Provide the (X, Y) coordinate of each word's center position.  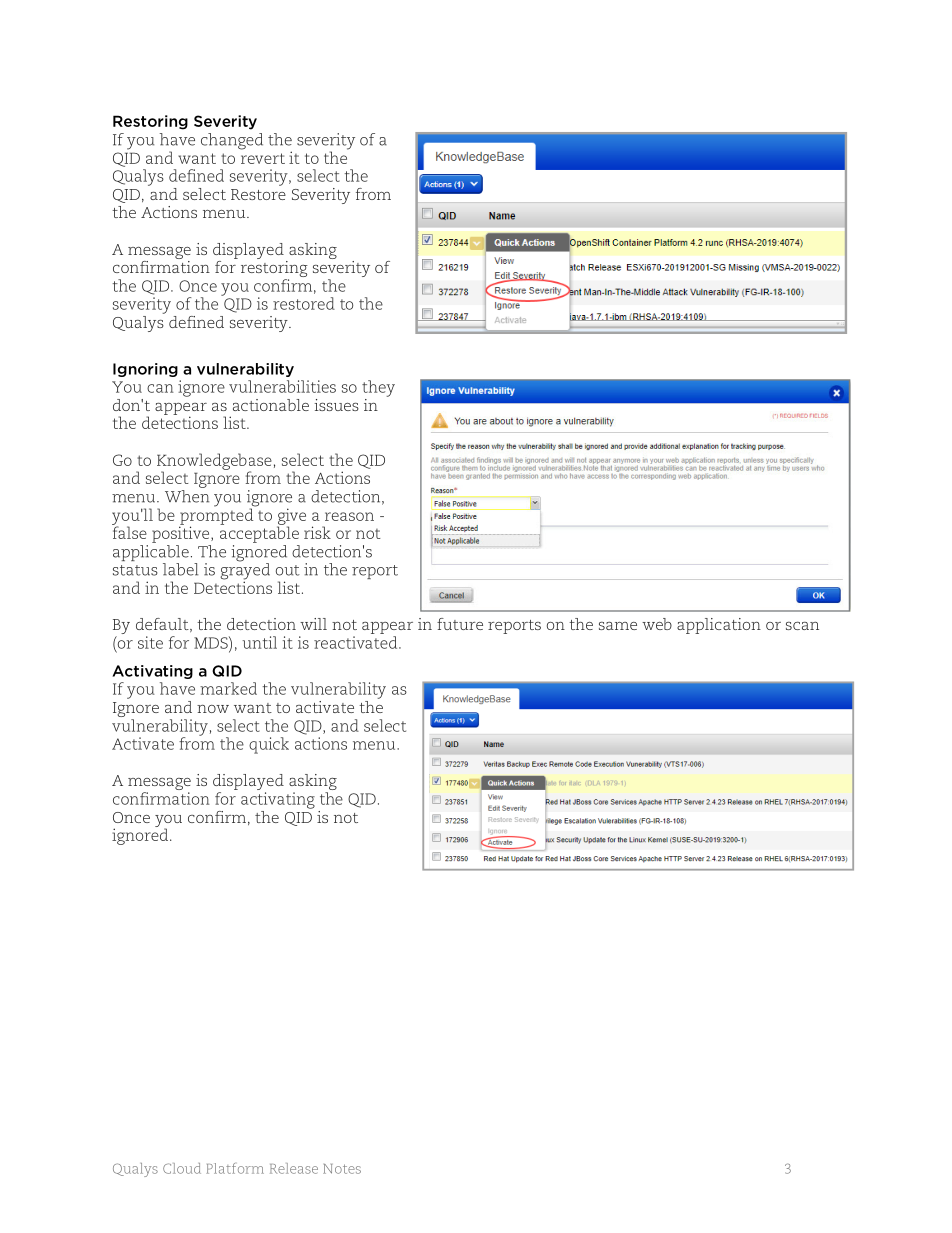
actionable (271, 405)
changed (232, 141)
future (460, 624)
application (719, 626)
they (378, 388)
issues (336, 405)
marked (228, 688)
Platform (235, 1168)
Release (294, 1168)
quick (269, 745)
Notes (342, 1169)
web (657, 624)
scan (802, 626)
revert (263, 158)
